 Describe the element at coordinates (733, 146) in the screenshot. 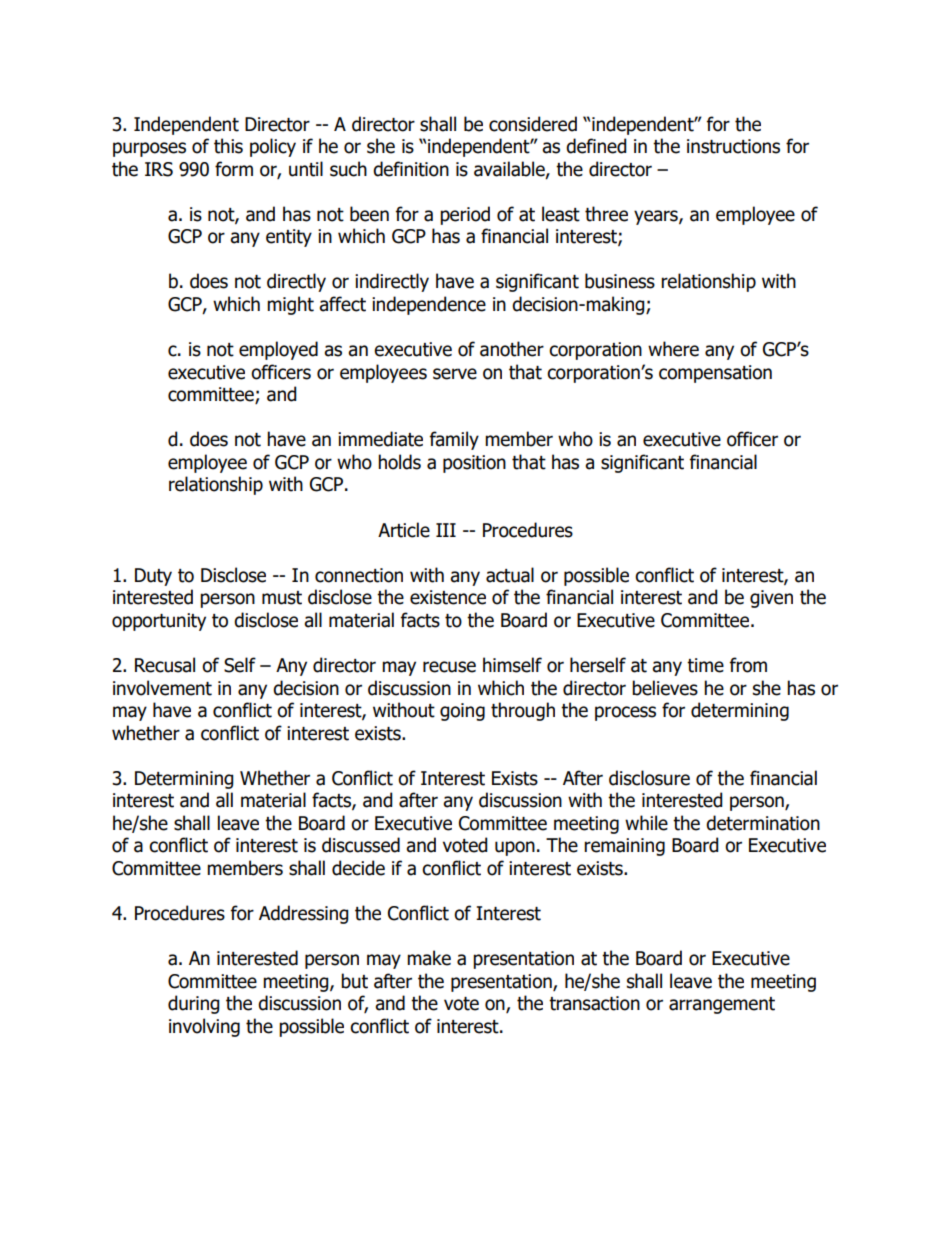

I see `instructions` at that location.
